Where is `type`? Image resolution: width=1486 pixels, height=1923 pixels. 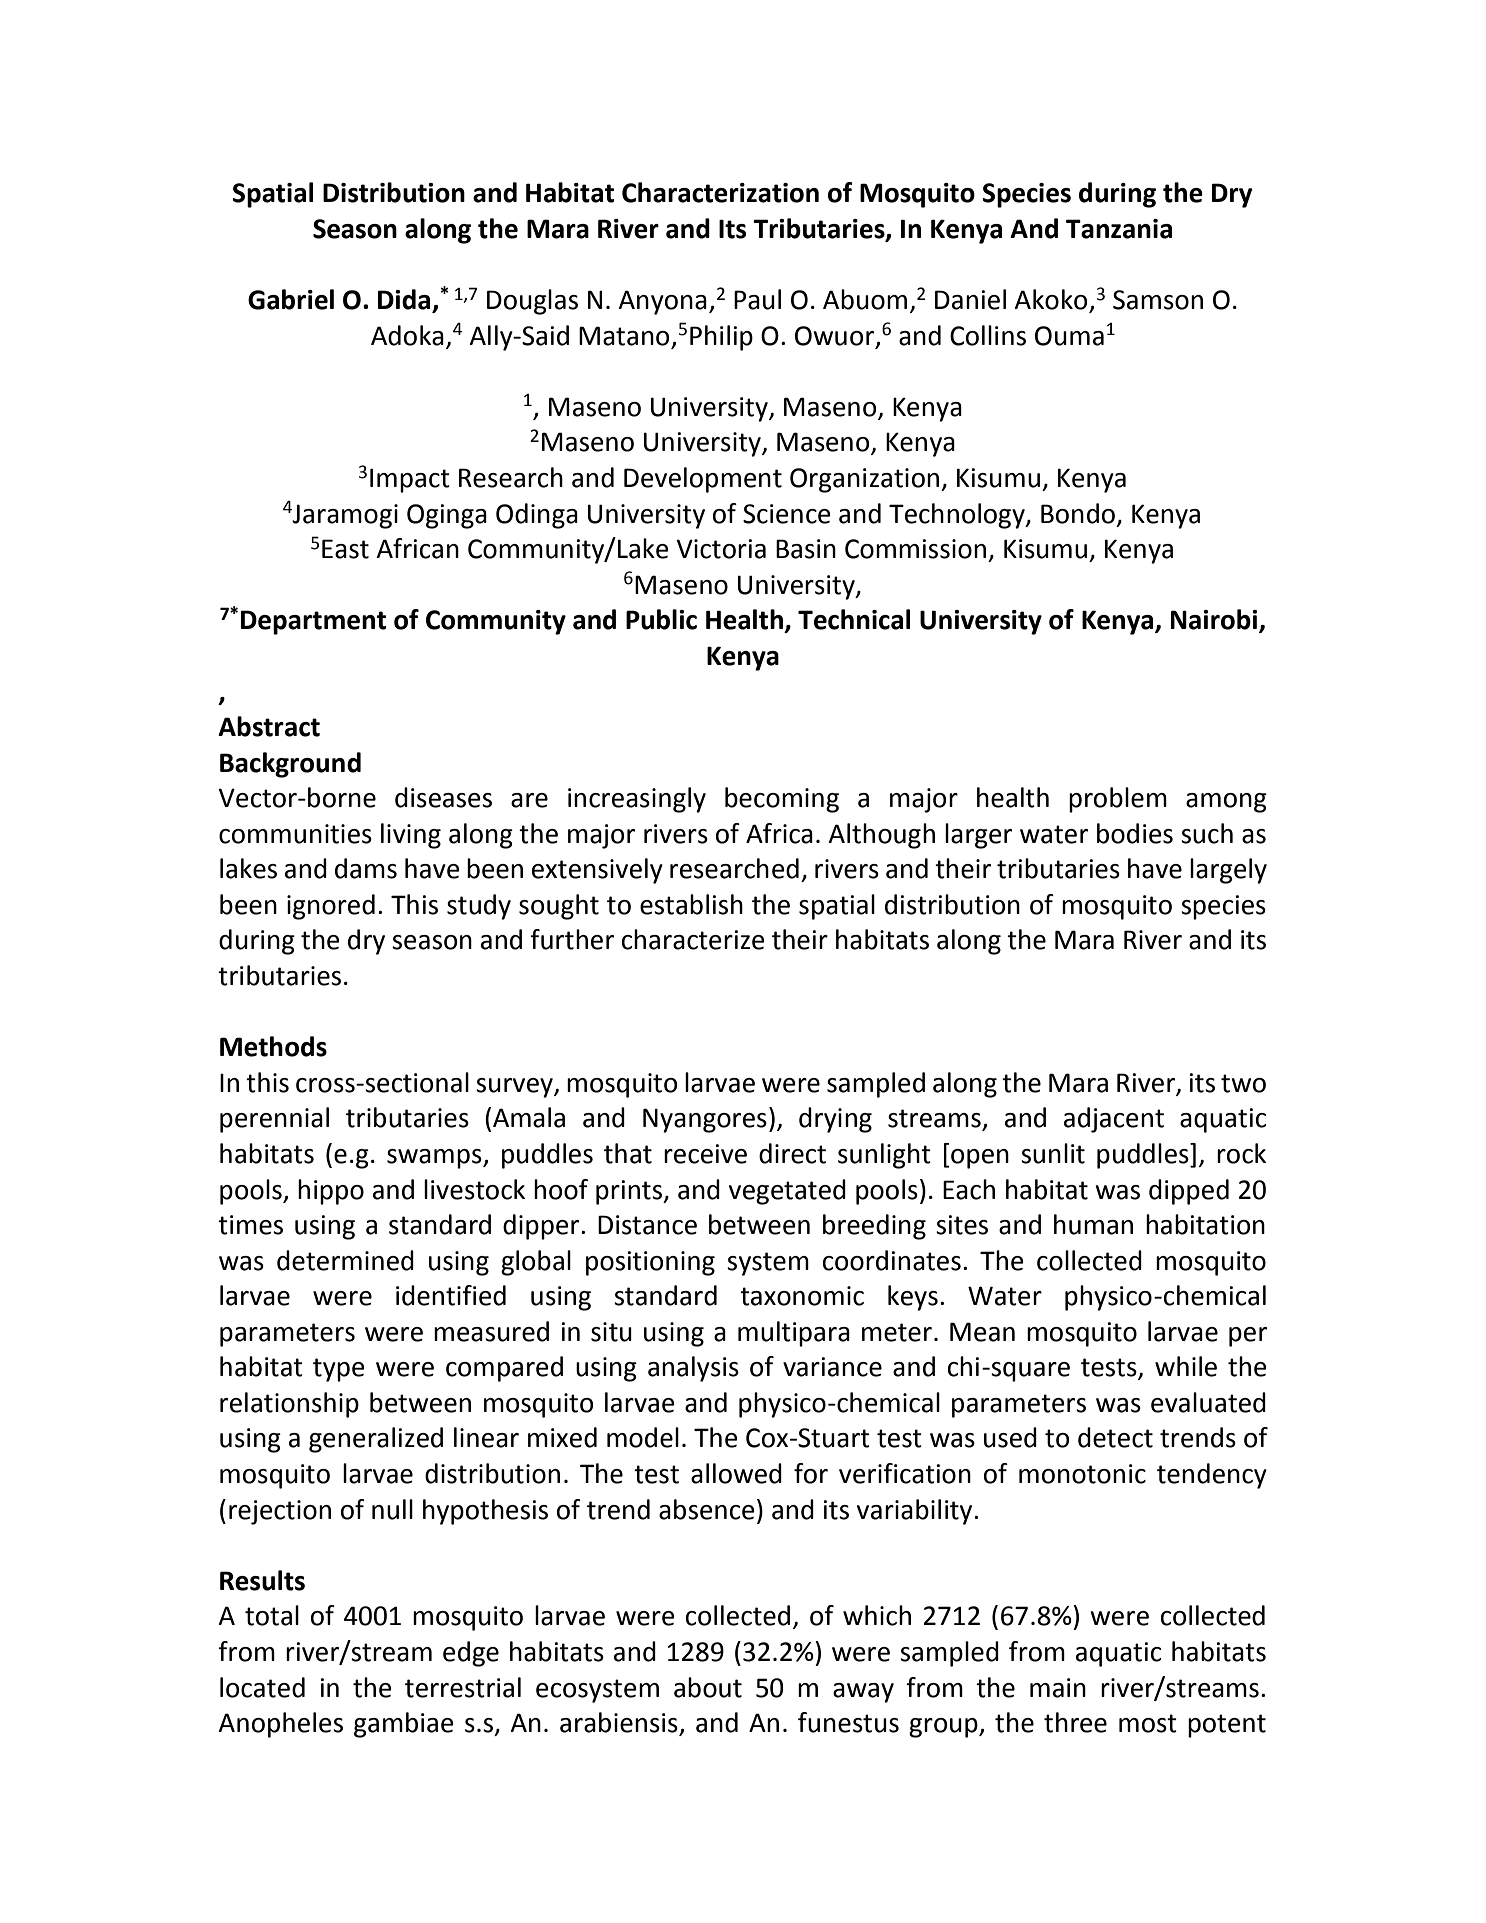 type is located at coordinates (339, 1370).
